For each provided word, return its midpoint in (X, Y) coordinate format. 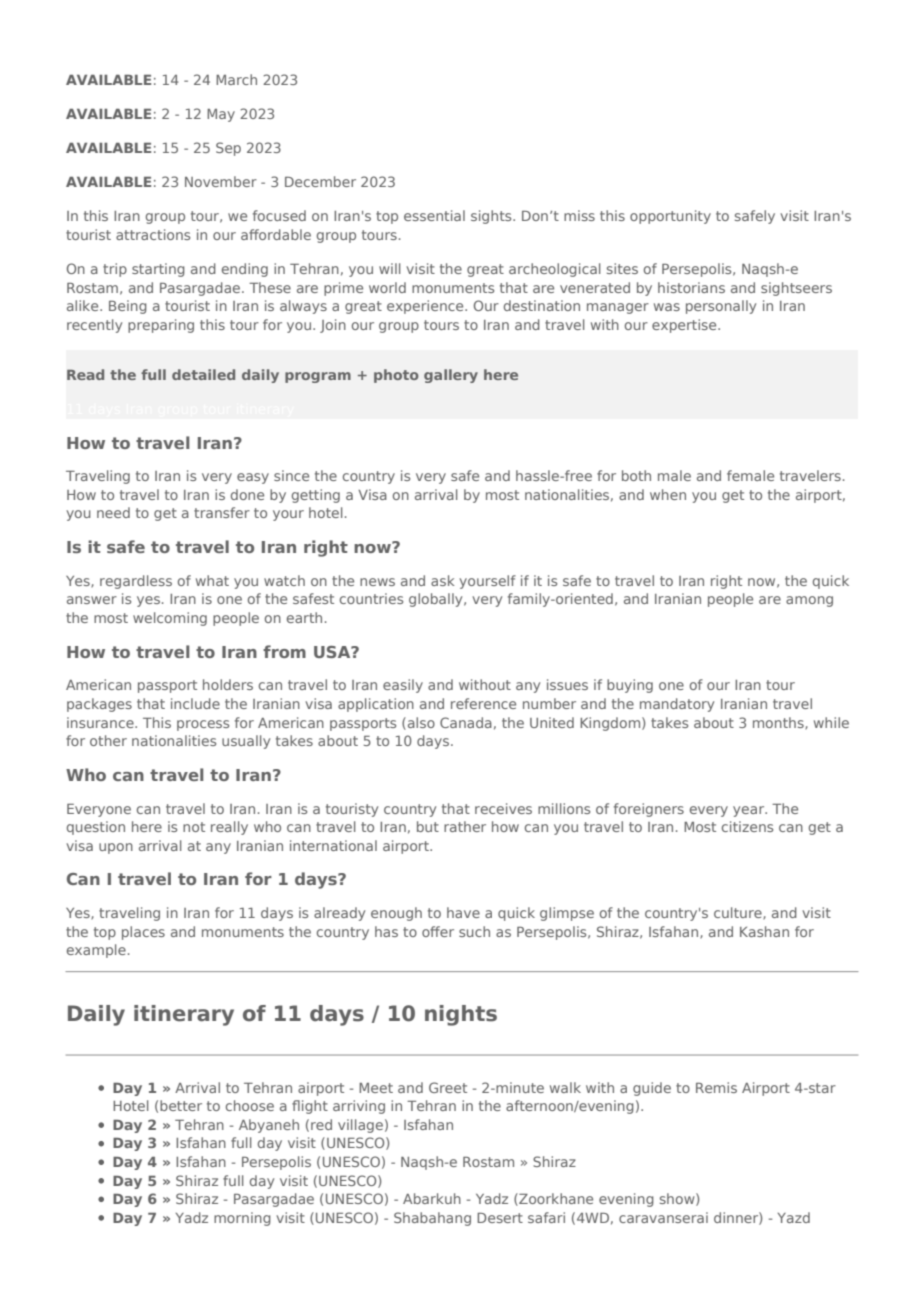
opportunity (670, 217)
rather (465, 826)
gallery (451, 376)
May (221, 115)
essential (434, 215)
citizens (747, 826)
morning (242, 1219)
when (668, 494)
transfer (222, 512)
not (194, 827)
